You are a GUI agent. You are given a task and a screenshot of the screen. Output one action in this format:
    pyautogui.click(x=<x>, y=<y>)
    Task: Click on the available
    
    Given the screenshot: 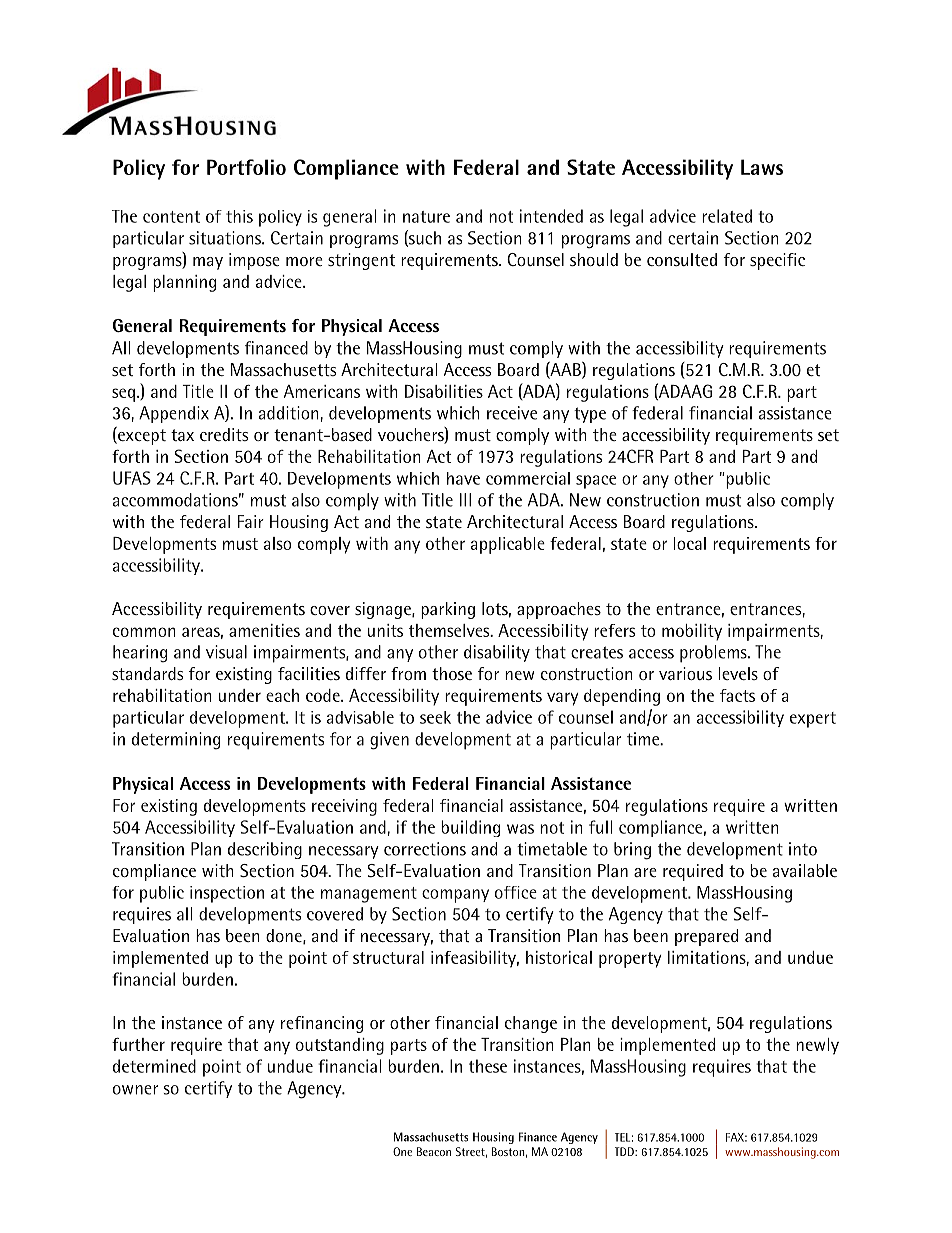 What is the action you would take?
    pyautogui.click(x=805, y=870)
